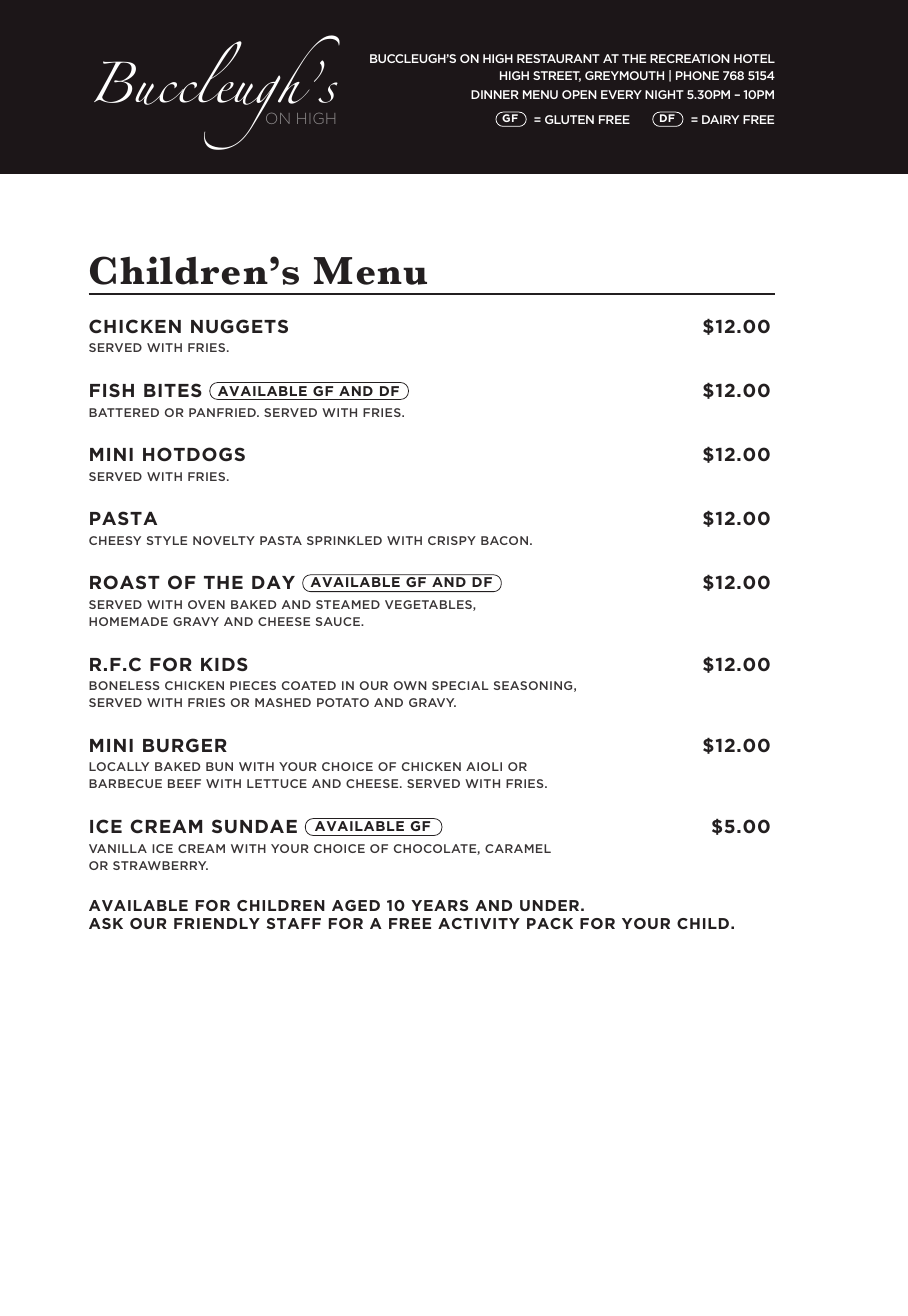  Describe the element at coordinates (494, 94) in the screenshot. I see `DINNER` at that location.
